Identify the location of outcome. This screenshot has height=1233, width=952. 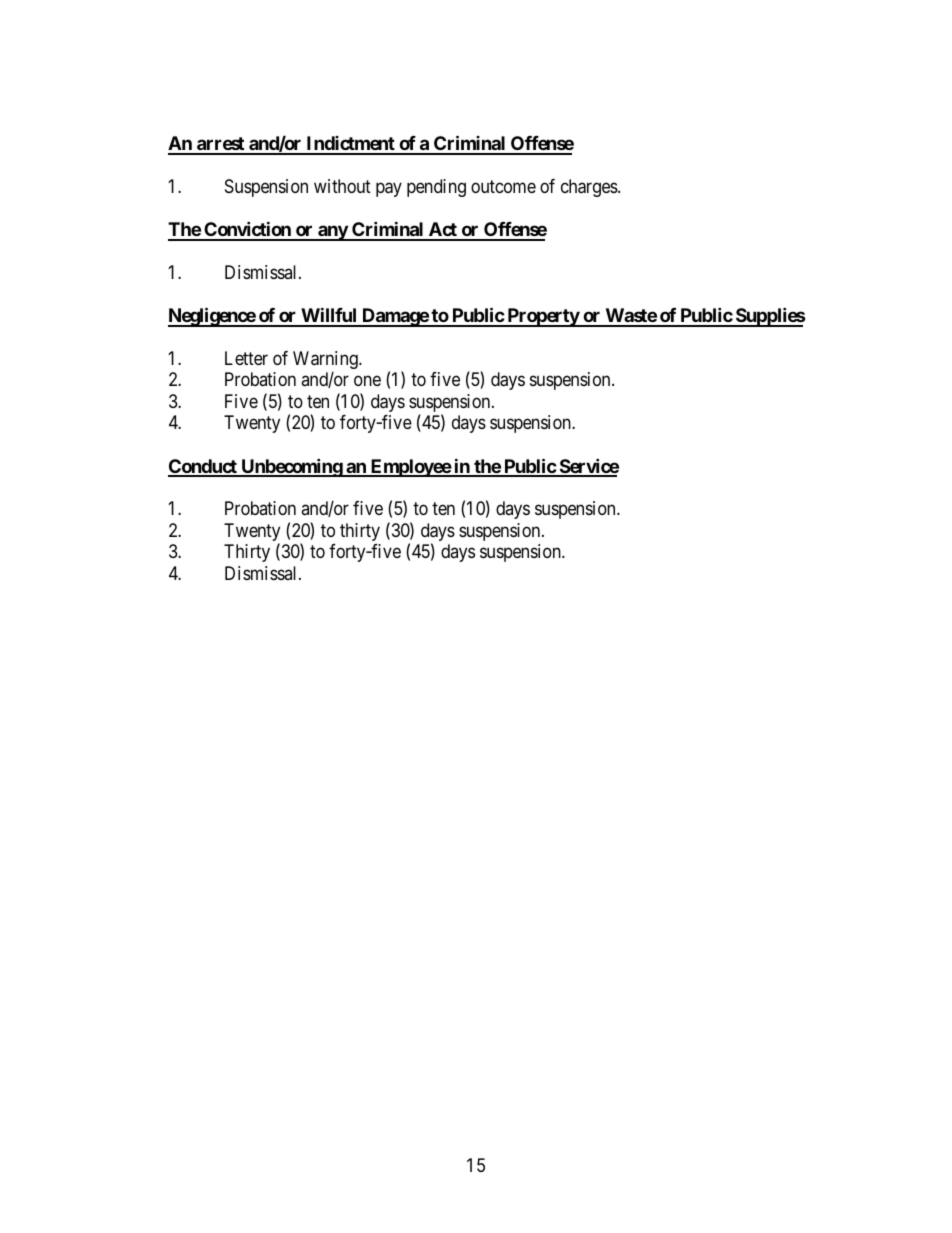
(503, 186).
